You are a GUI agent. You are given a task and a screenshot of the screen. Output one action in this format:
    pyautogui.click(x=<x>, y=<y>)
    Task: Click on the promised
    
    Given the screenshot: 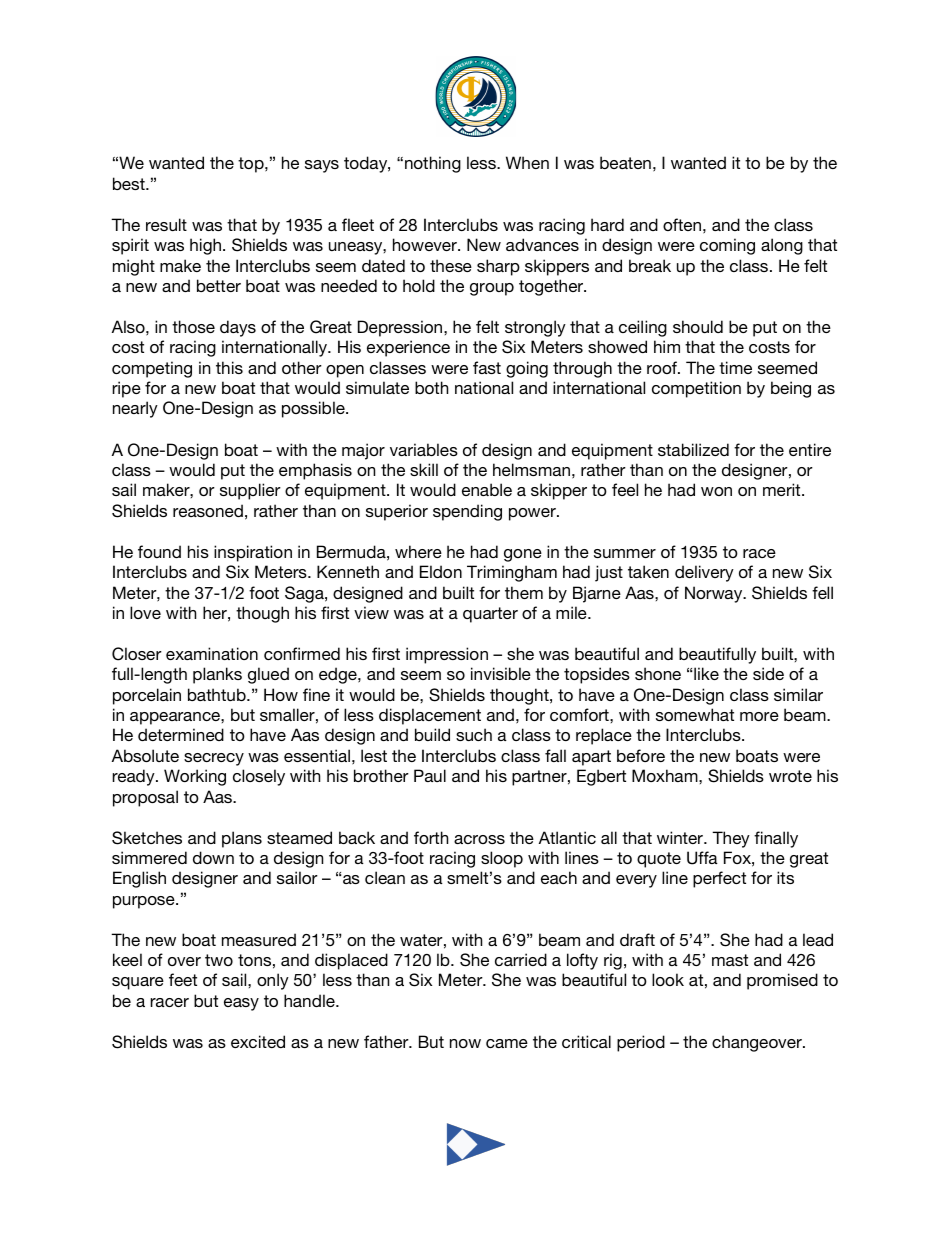 What is the action you would take?
    pyautogui.click(x=782, y=981)
